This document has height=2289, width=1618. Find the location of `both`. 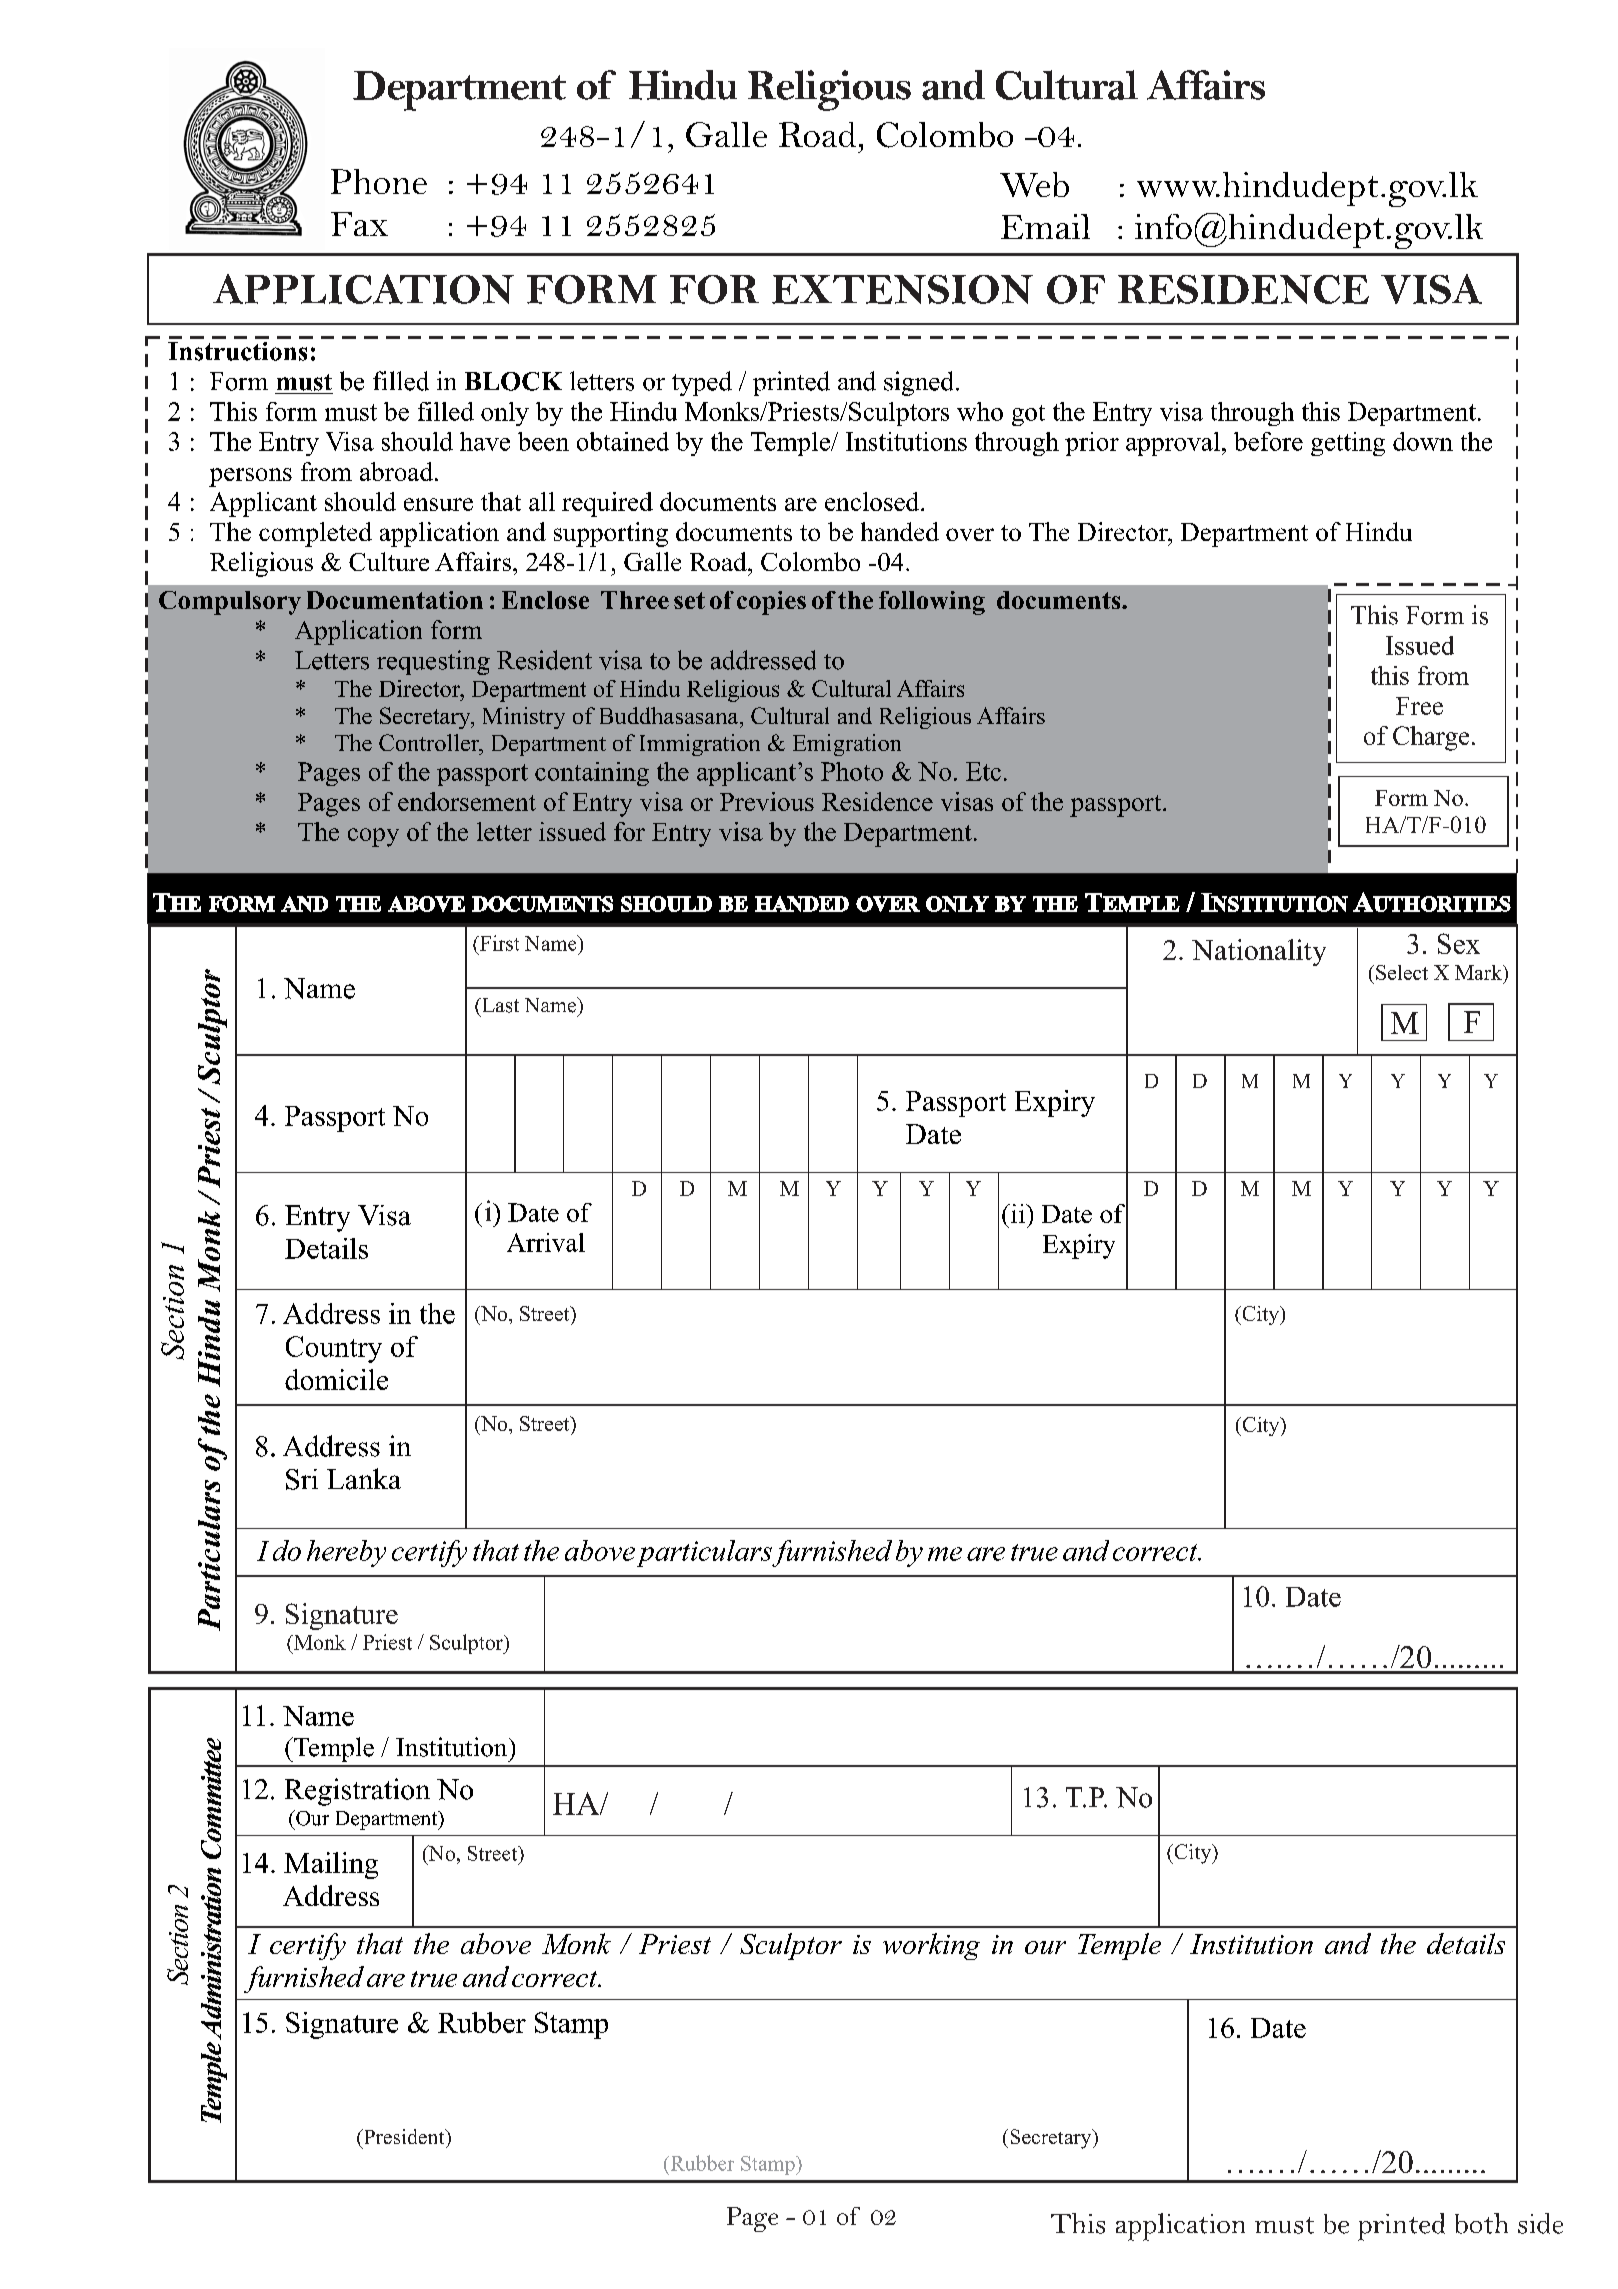

both is located at coordinates (1481, 2223).
